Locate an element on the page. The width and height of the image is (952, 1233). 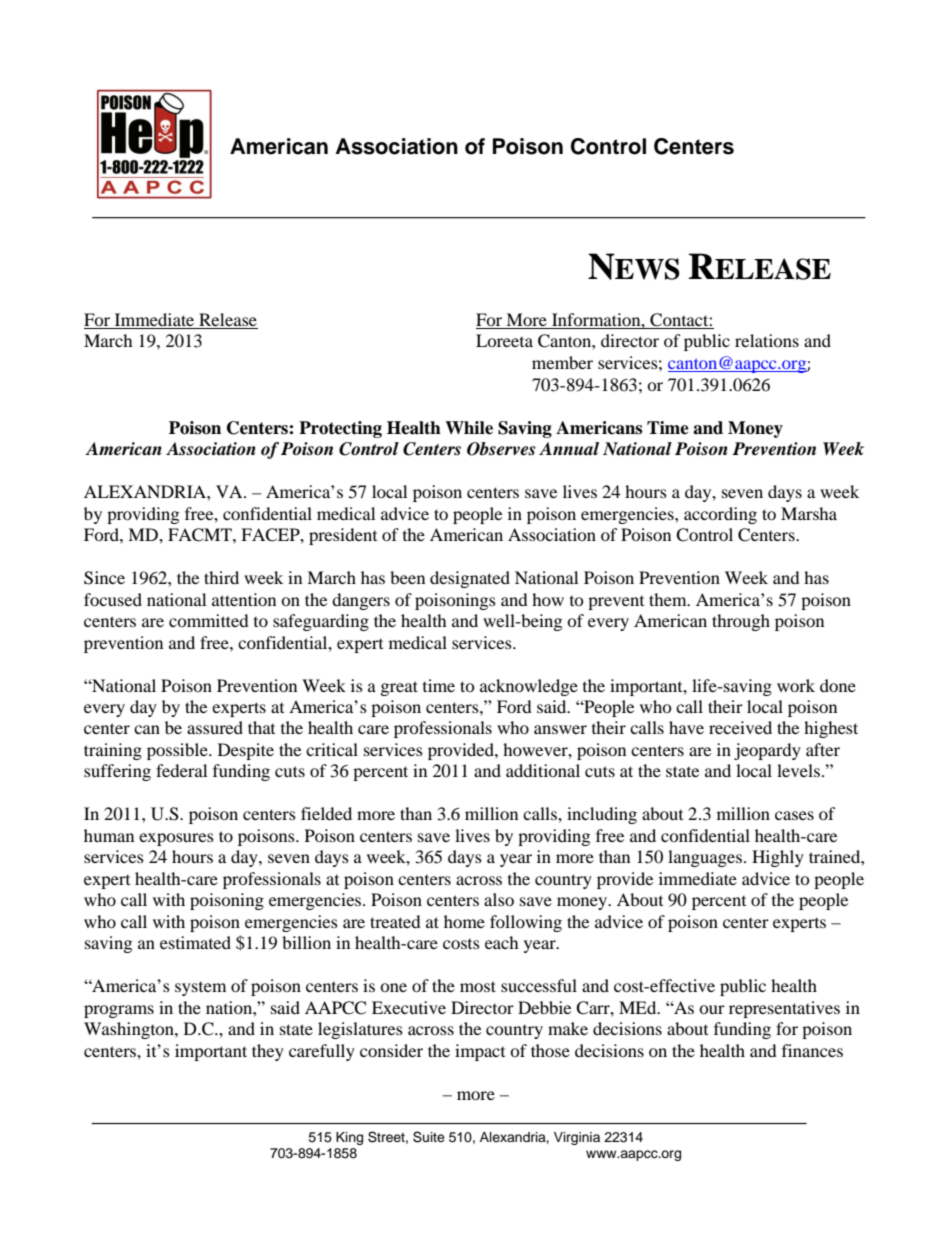
Protecting is located at coordinates (340, 429).
